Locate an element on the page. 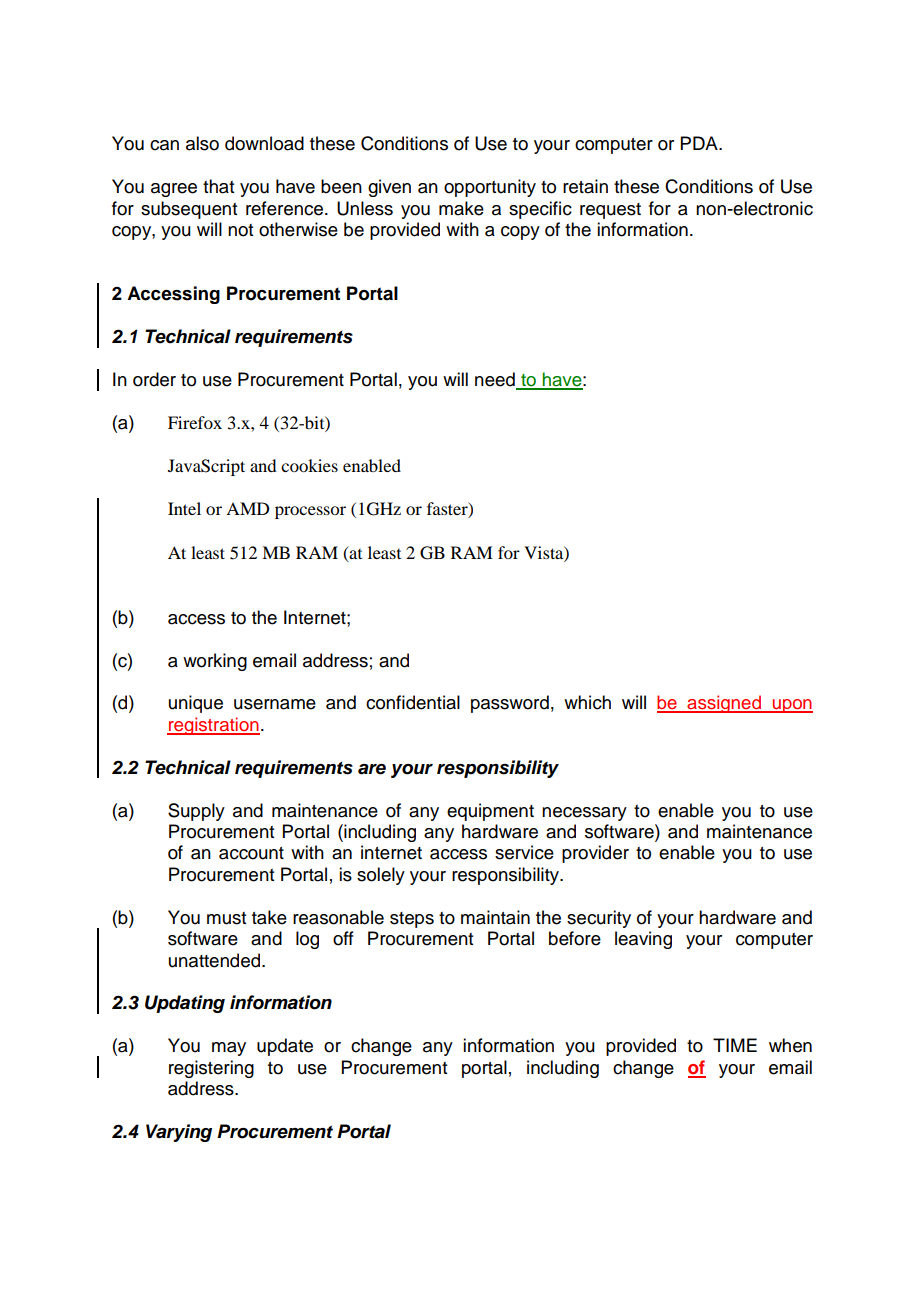 This image has width=924, height=1308. assigned is located at coordinates (724, 704).
